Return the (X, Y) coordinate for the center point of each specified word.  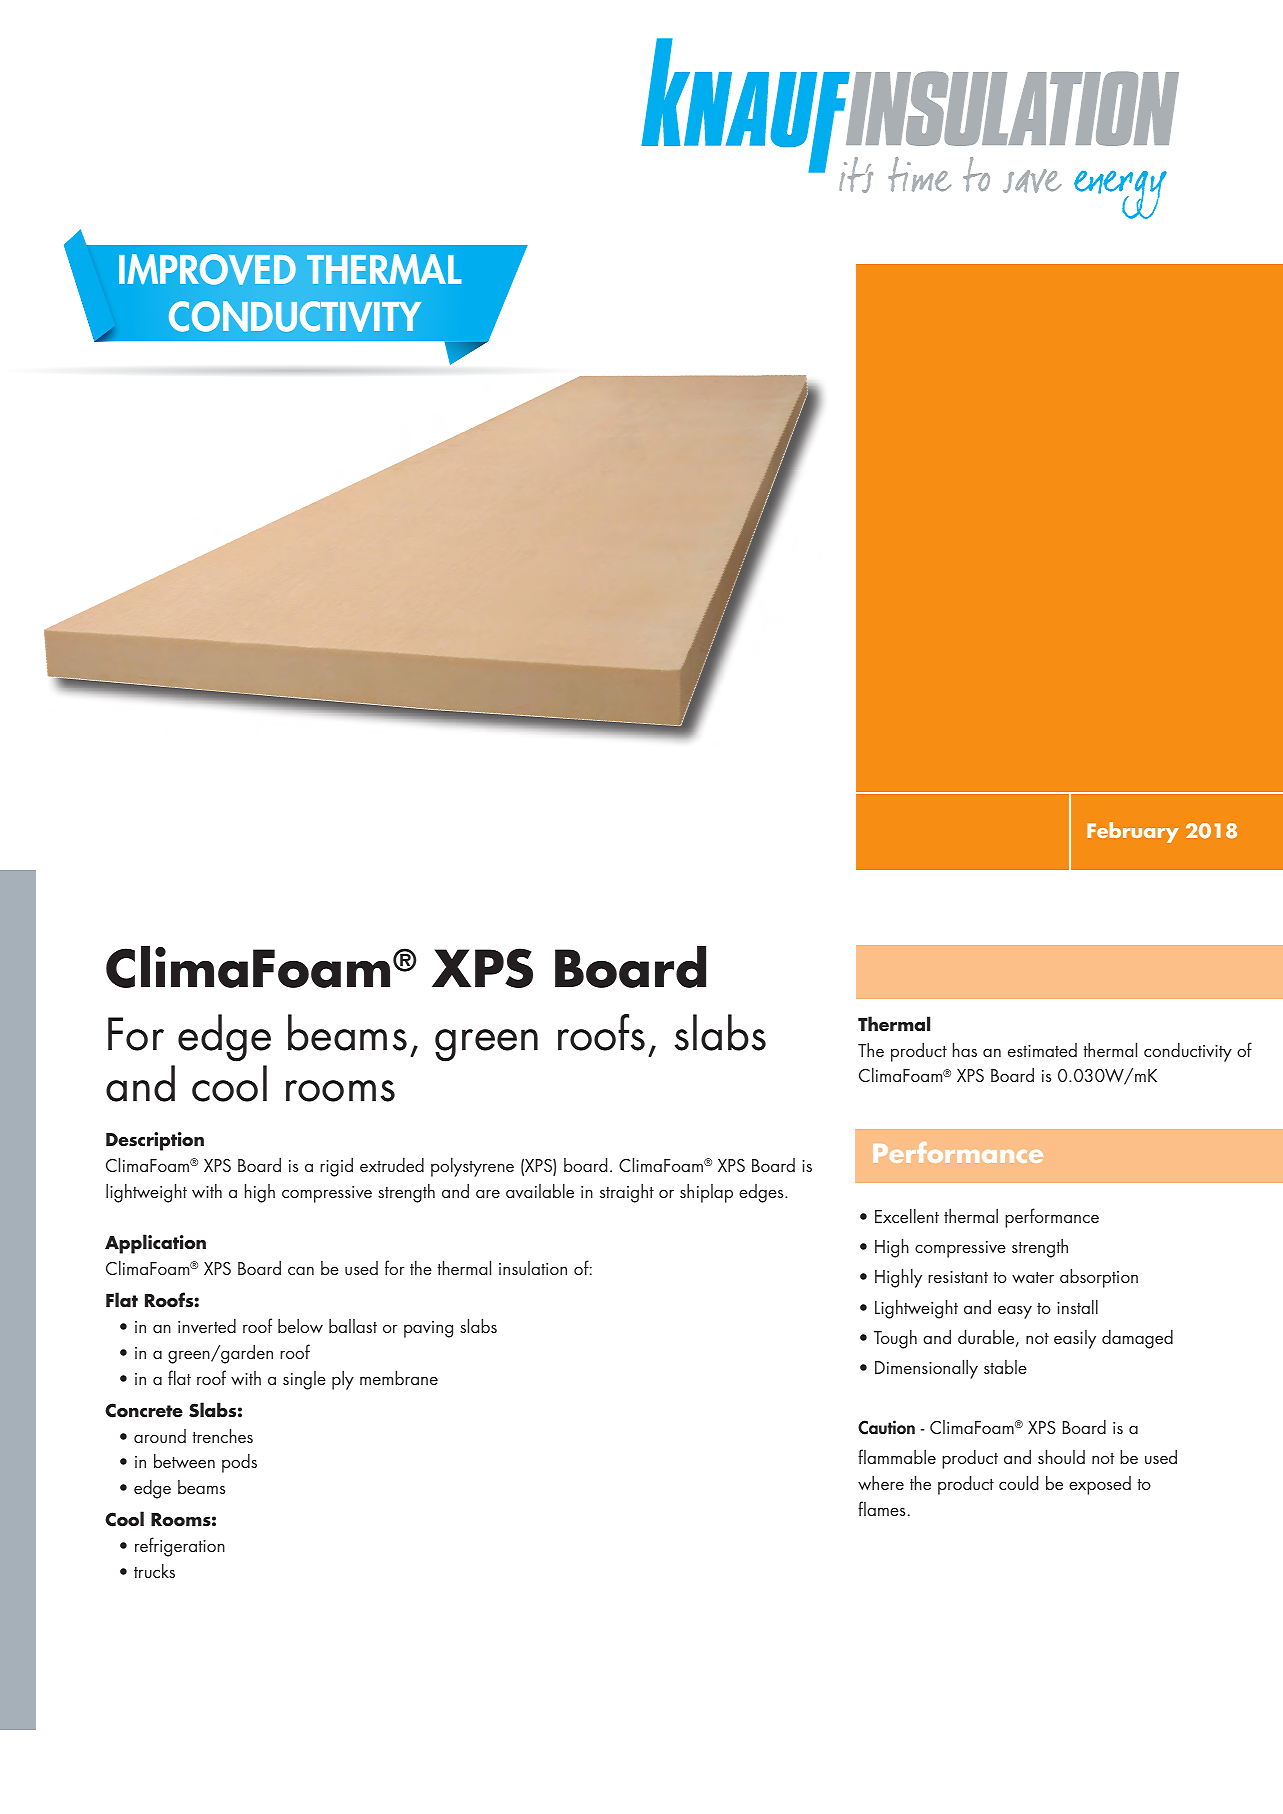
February (1133, 832)
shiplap (706, 1193)
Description (155, 1141)
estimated (1042, 1050)
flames (881, 1508)
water (1033, 1277)
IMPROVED (207, 269)
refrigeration (180, 1547)
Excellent (907, 1215)
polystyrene (472, 1167)
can (301, 1270)
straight (627, 1193)
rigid (336, 1167)
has (965, 1049)
